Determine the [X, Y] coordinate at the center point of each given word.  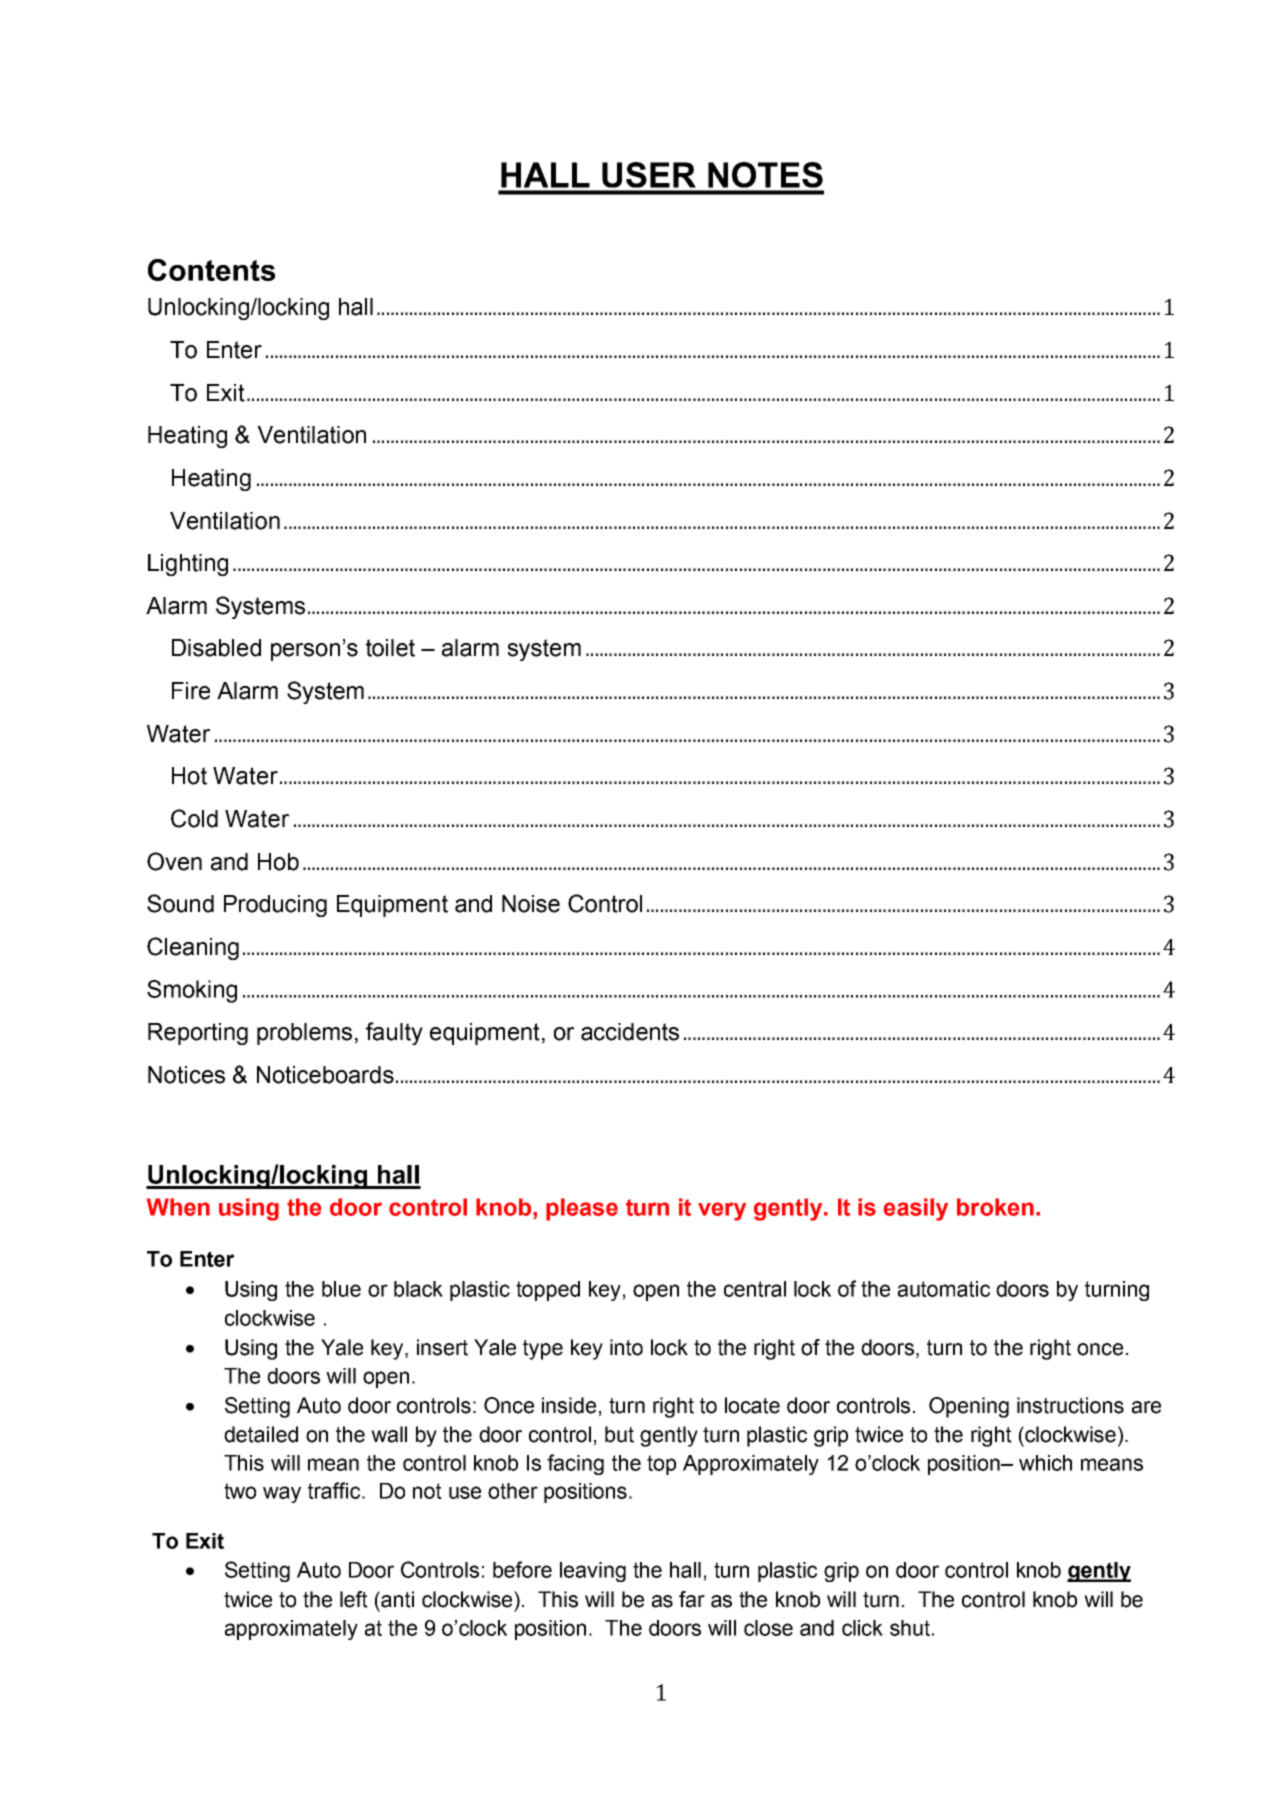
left [354, 1599]
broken [995, 1207]
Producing [275, 906]
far [692, 1599]
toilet [390, 648]
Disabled [216, 648]
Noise [531, 904]
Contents [211, 270]
